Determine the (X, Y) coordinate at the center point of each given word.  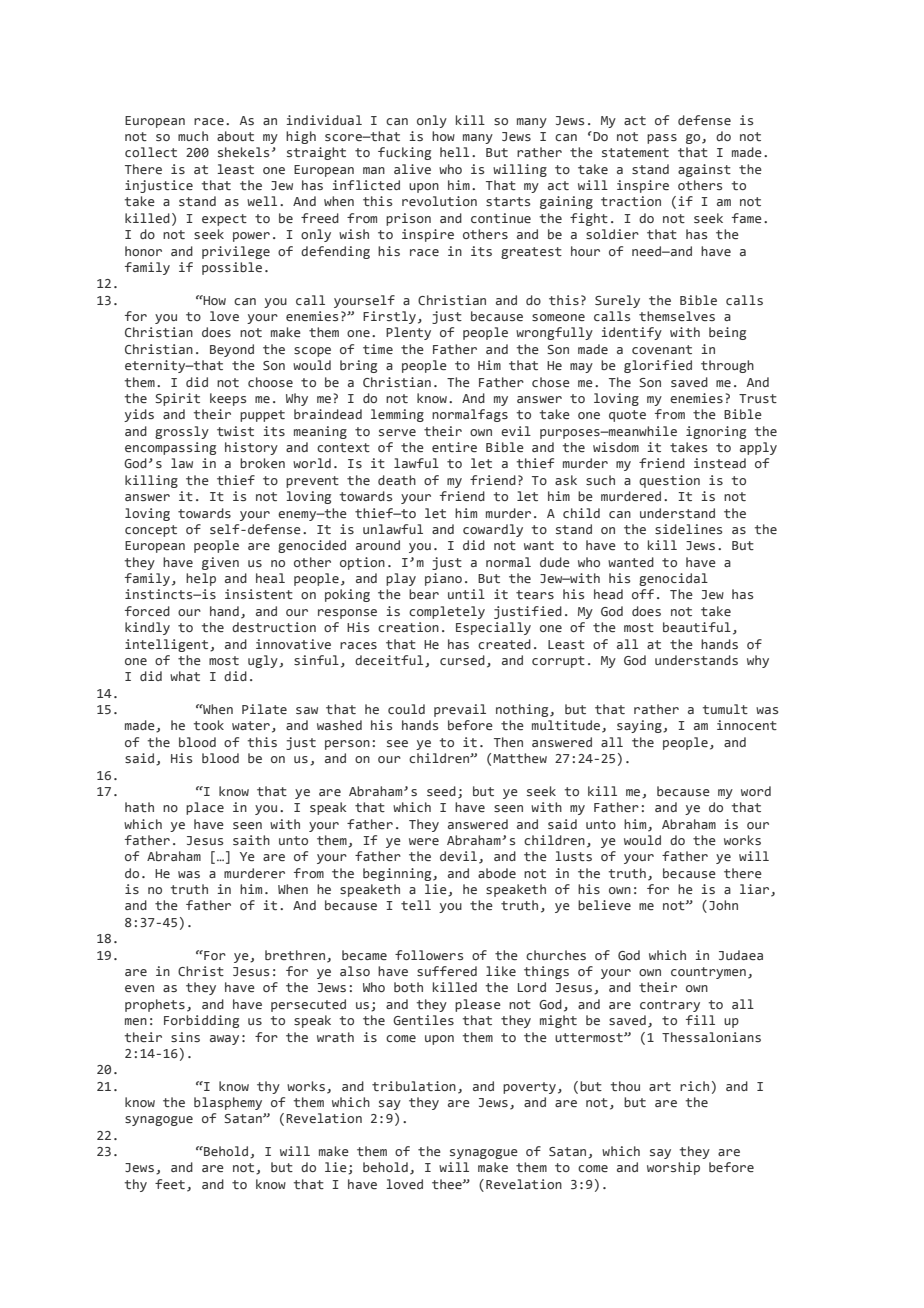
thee (448, 1184)
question (669, 481)
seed (441, 791)
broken (262, 463)
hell (454, 152)
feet (170, 1184)
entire (454, 447)
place (205, 808)
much (193, 136)
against (704, 170)
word (756, 791)
